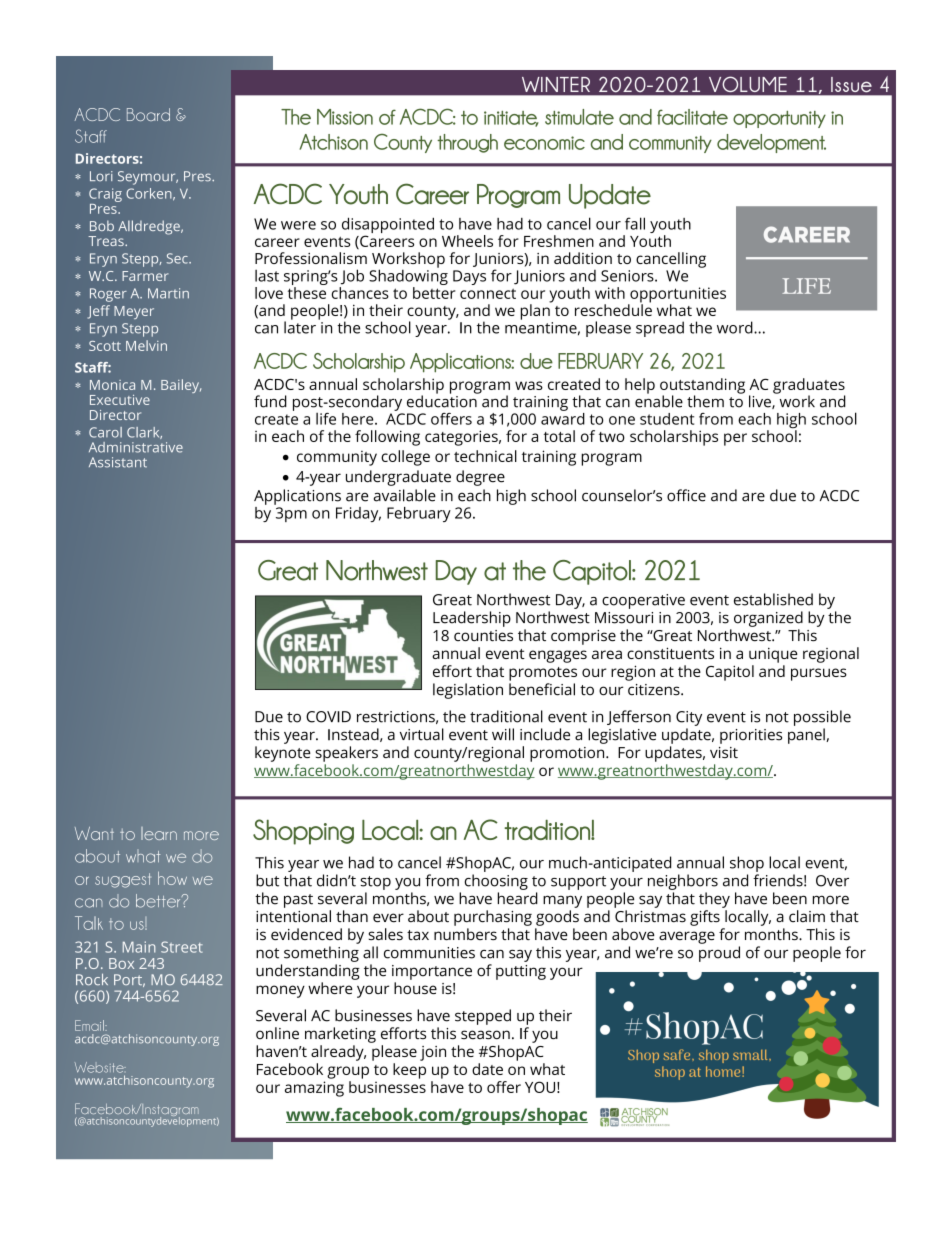 This document has width=952, height=1233. What do you see at coordinates (485, 456) in the document?
I see `technical` at bounding box center [485, 456].
